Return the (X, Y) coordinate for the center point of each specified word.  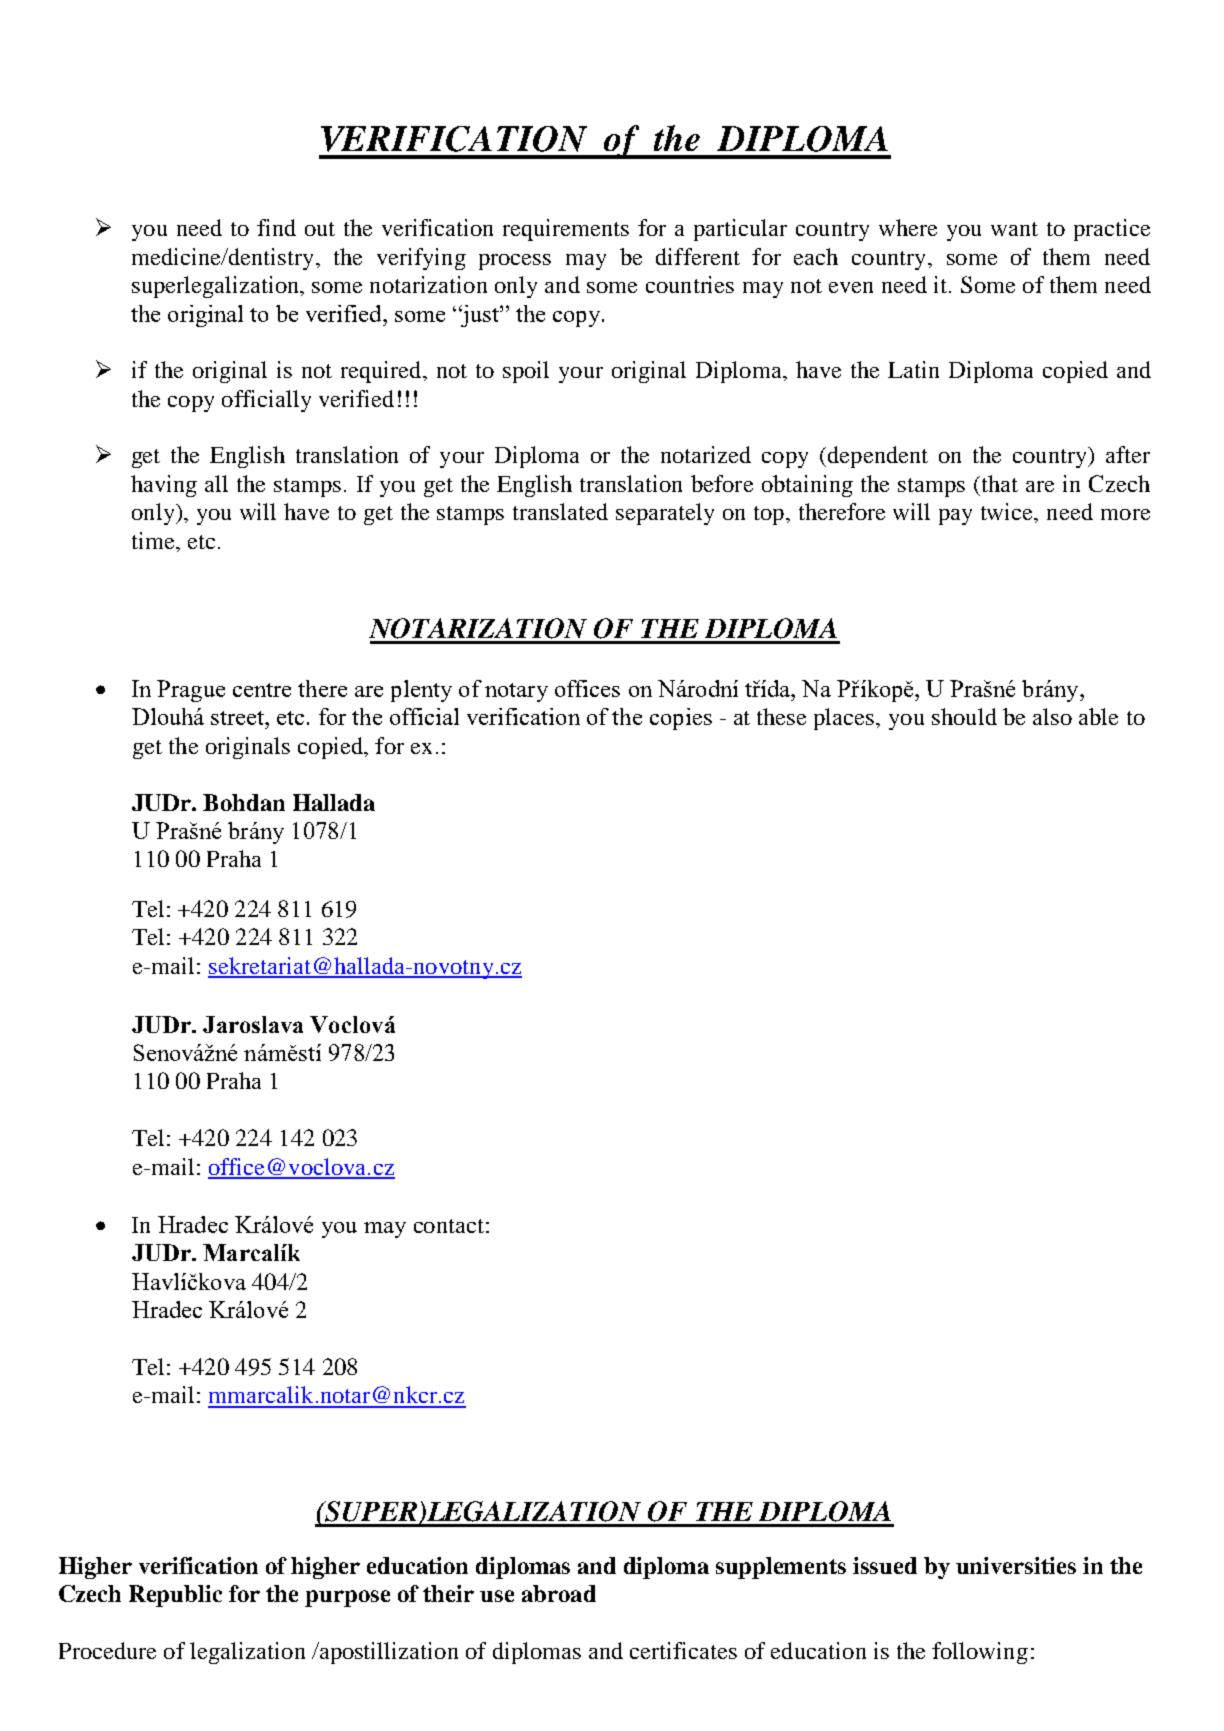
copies (681, 719)
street (239, 718)
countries (690, 284)
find (276, 227)
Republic (175, 1596)
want (1014, 229)
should (964, 716)
